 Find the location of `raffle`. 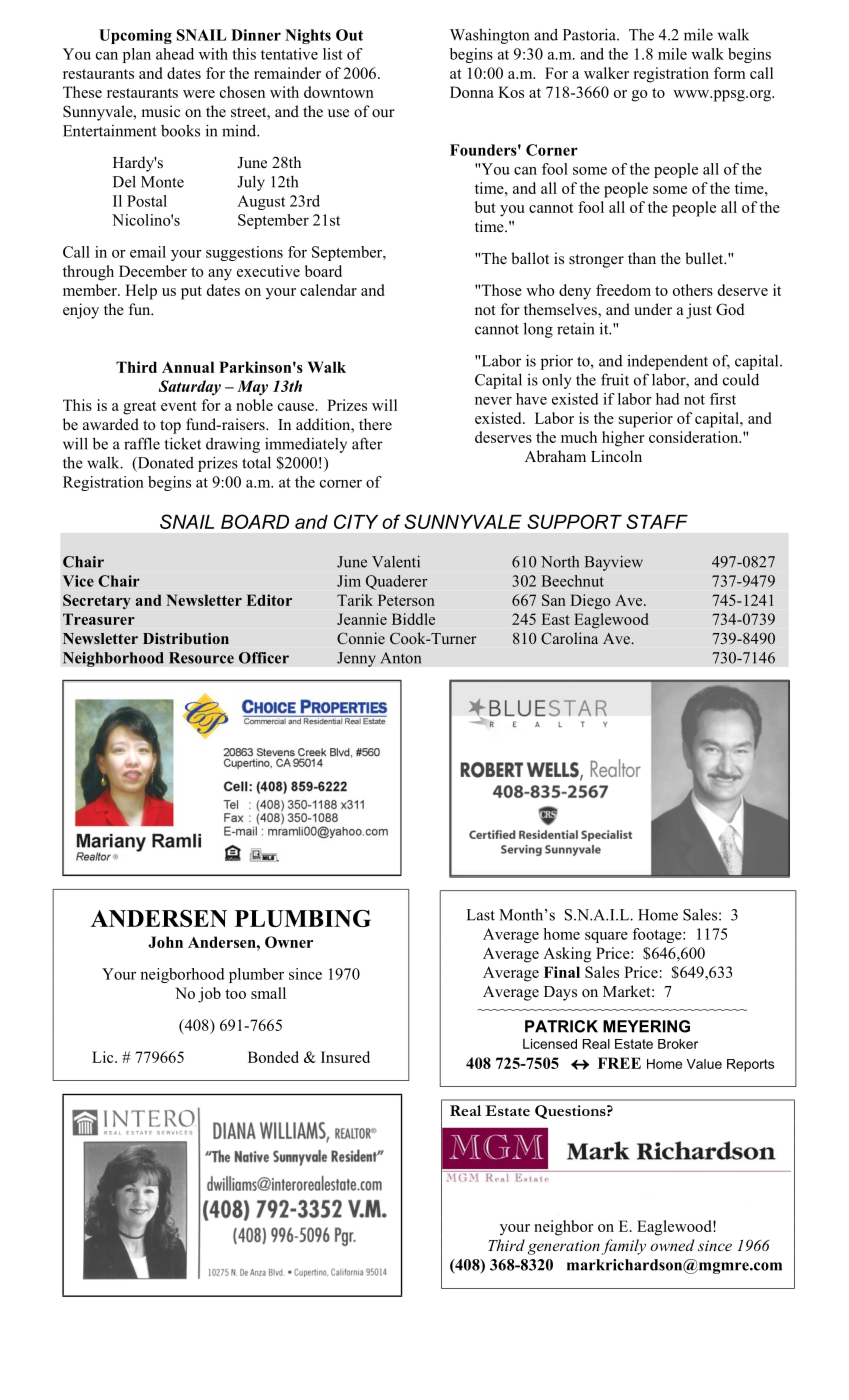

raffle is located at coordinates (142, 443).
